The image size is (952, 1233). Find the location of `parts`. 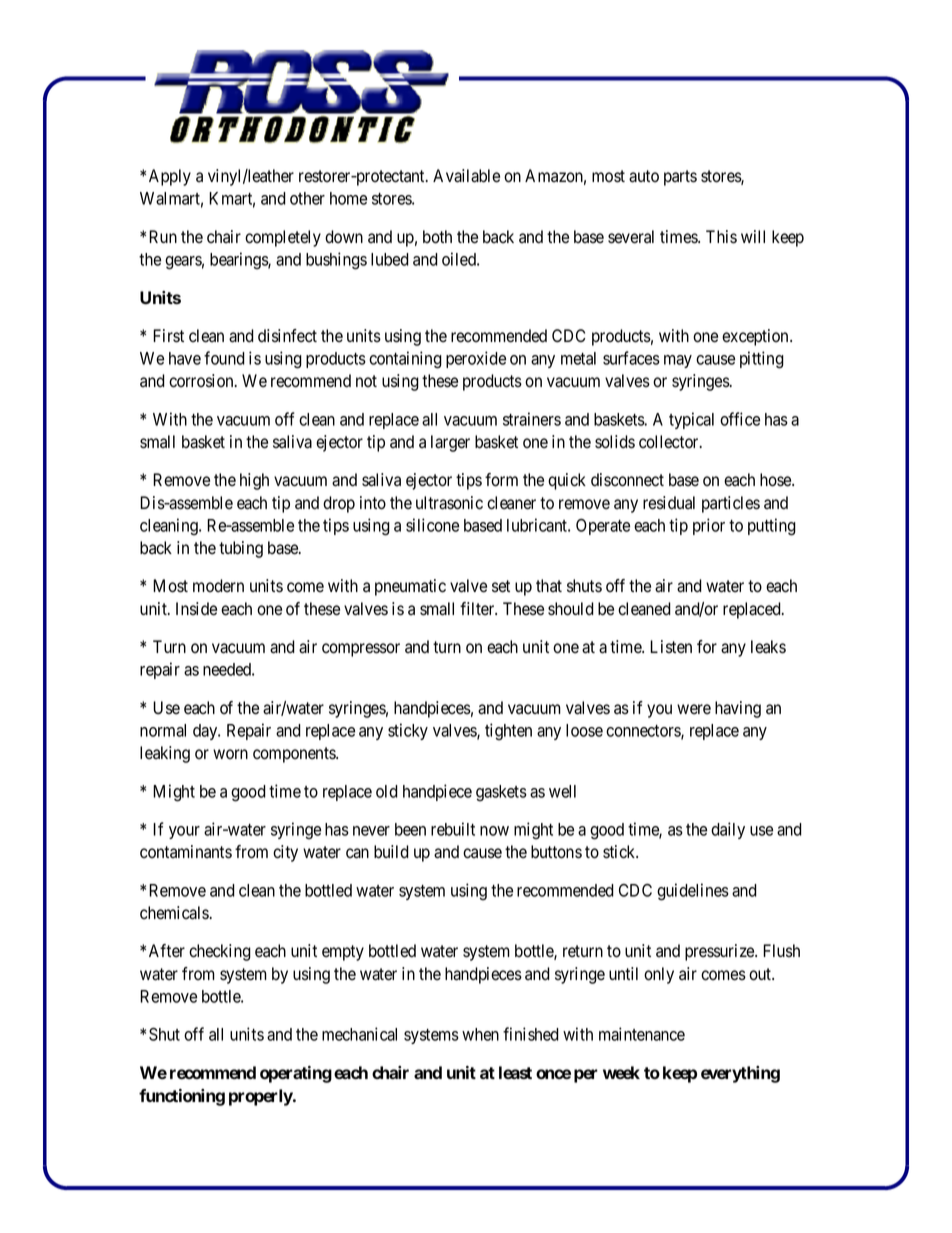

parts is located at coordinates (680, 178).
